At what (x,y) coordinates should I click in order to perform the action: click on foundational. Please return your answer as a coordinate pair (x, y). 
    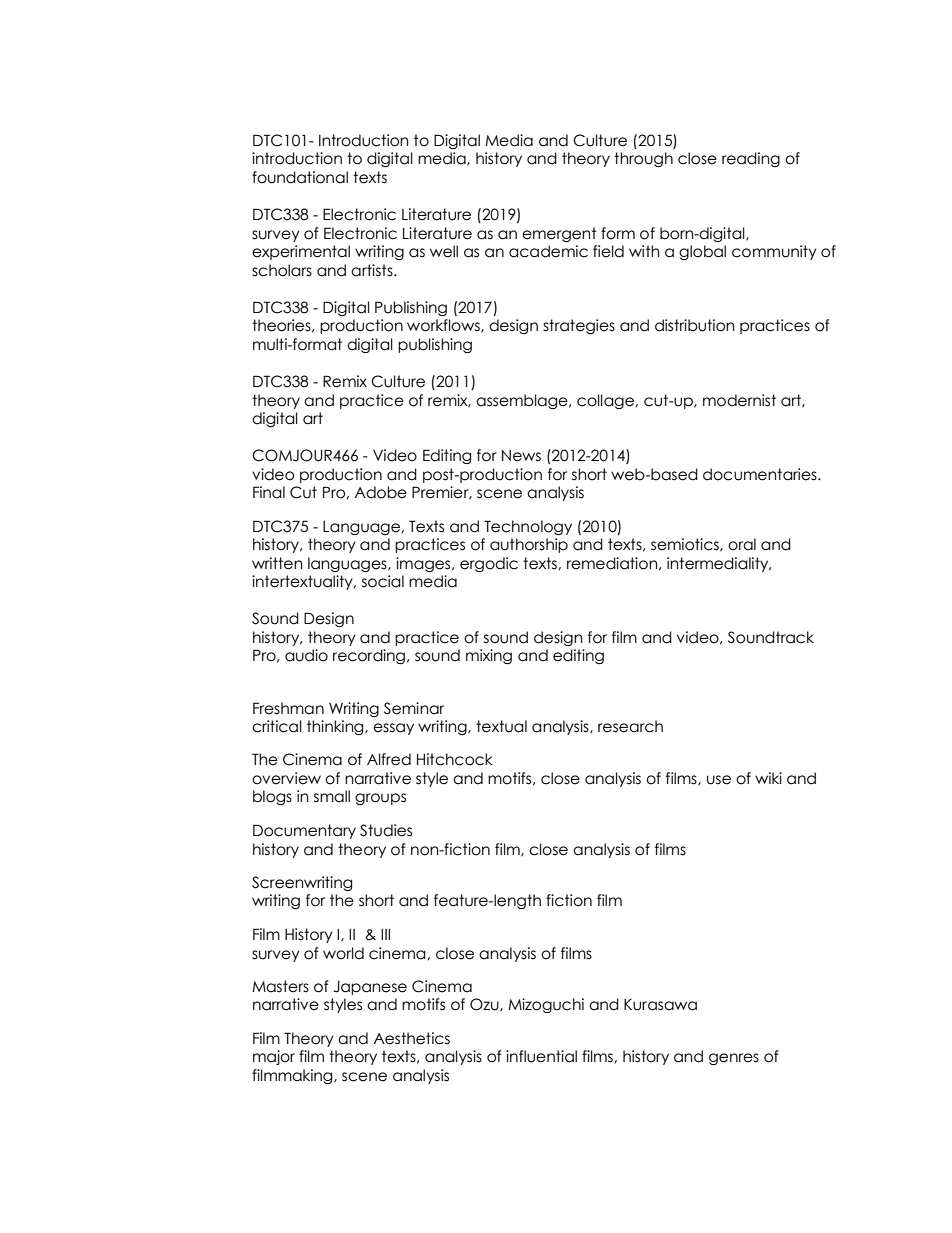
    Looking at the image, I should click on (300, 177).
